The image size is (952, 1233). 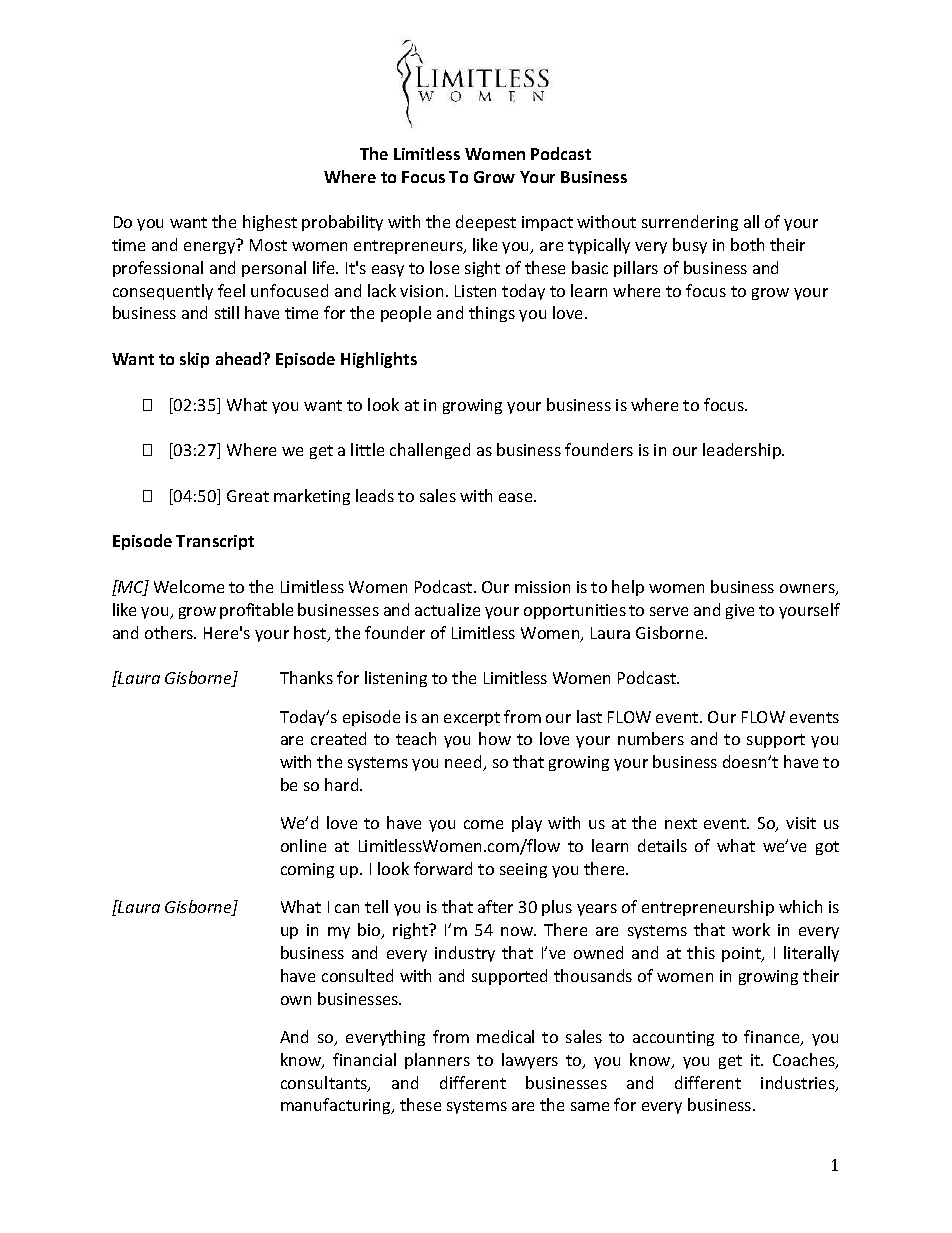 What do you see at coordinates (325, 1084) in the screenshot?
I see `consultants` at bounding box center [325, 1084].
